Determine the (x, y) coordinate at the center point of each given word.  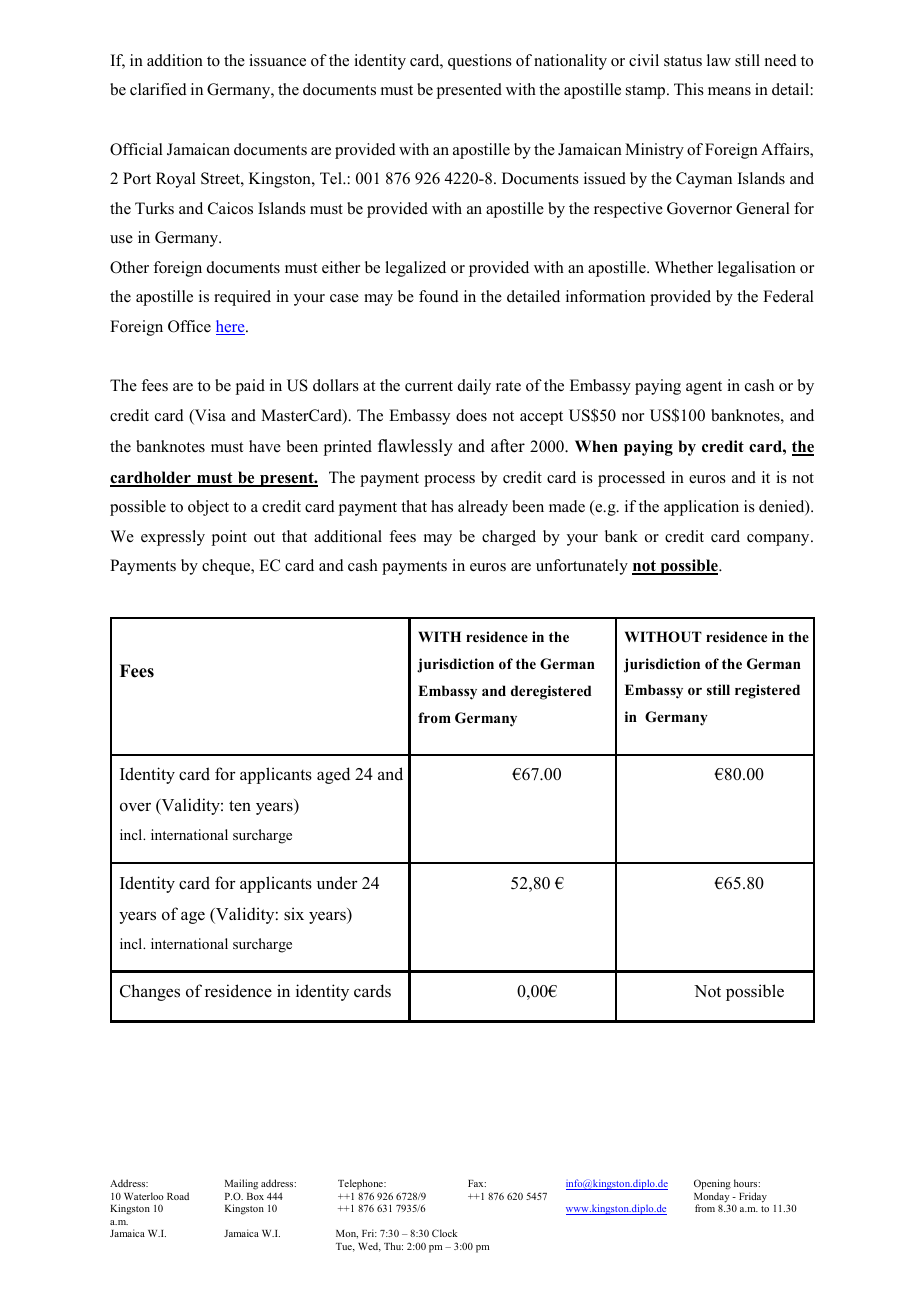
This (689, 89)
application (701, 508)
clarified (158, 89)
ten (240, 805)
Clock (444, 1233)
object (208, 508)
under (337, 883)
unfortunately (582, 567)
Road (178, 1196)
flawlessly (415, 447)
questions (480, 62)
